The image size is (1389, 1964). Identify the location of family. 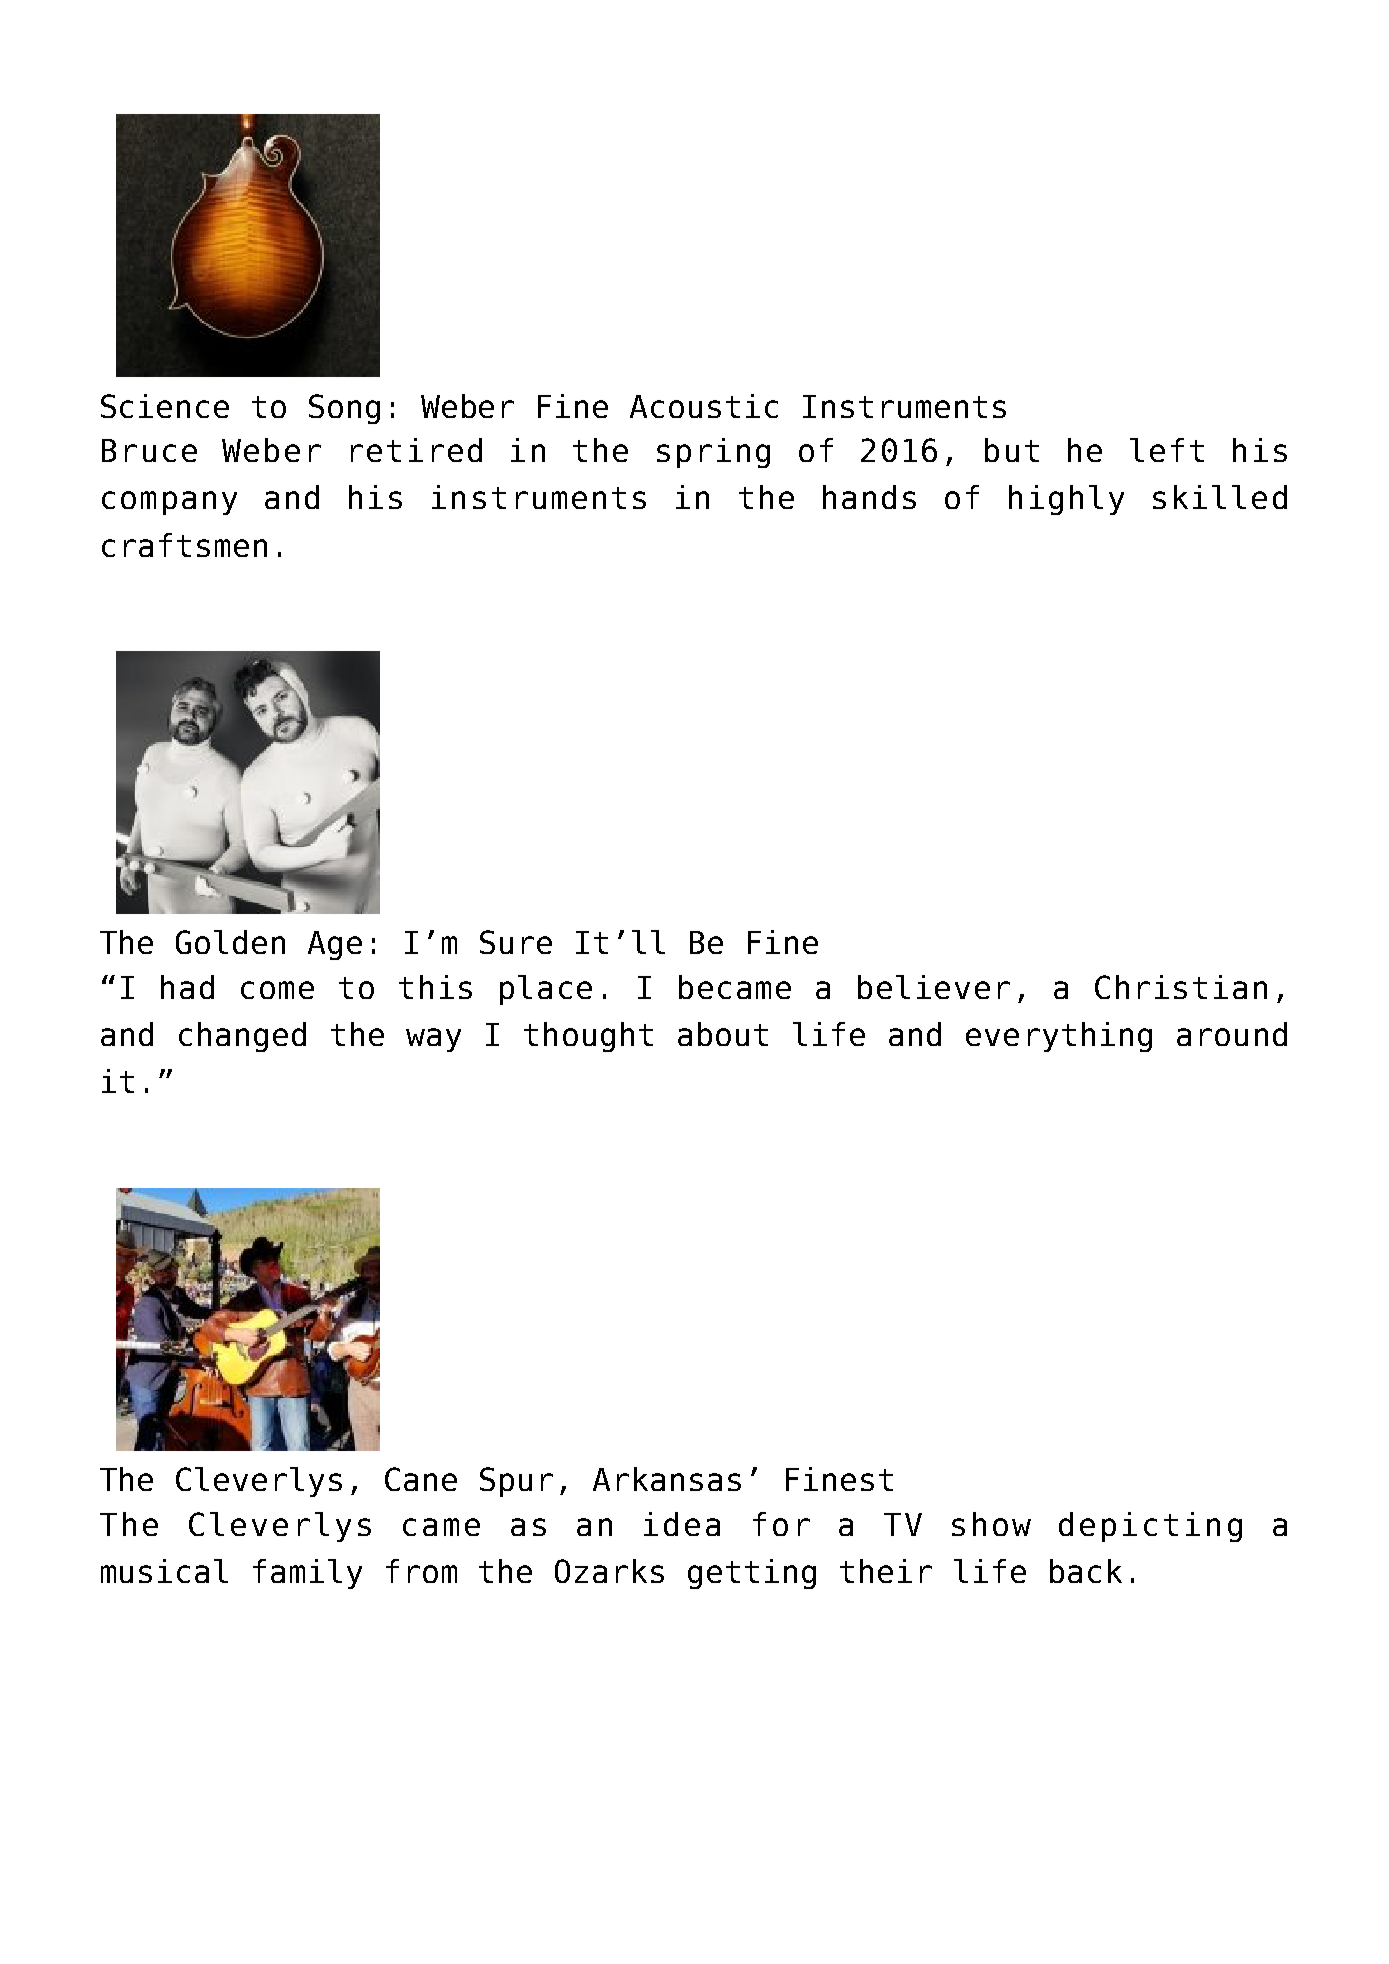
(307, 1574).
